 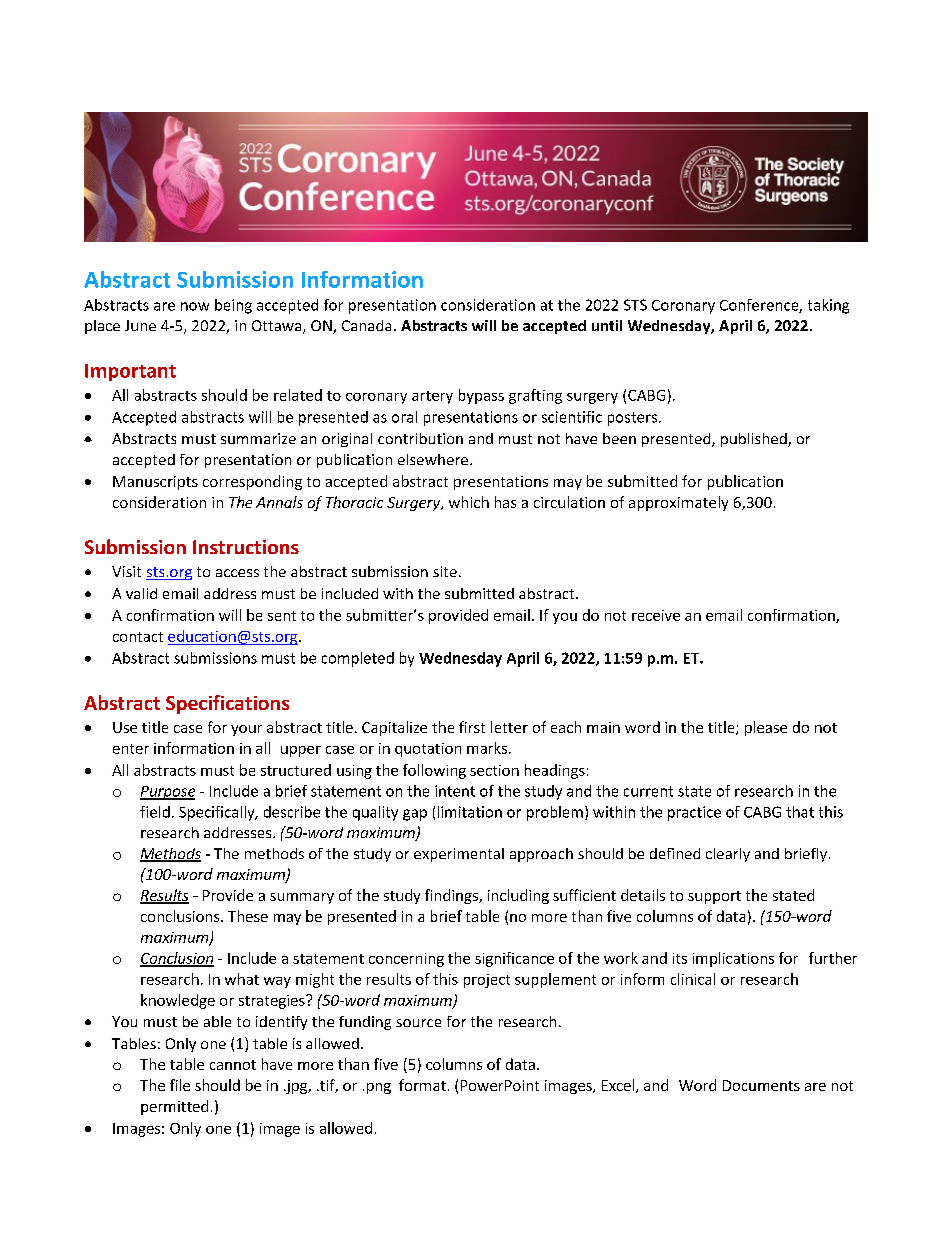 I want to click on please, so click(x=766, y=728).
